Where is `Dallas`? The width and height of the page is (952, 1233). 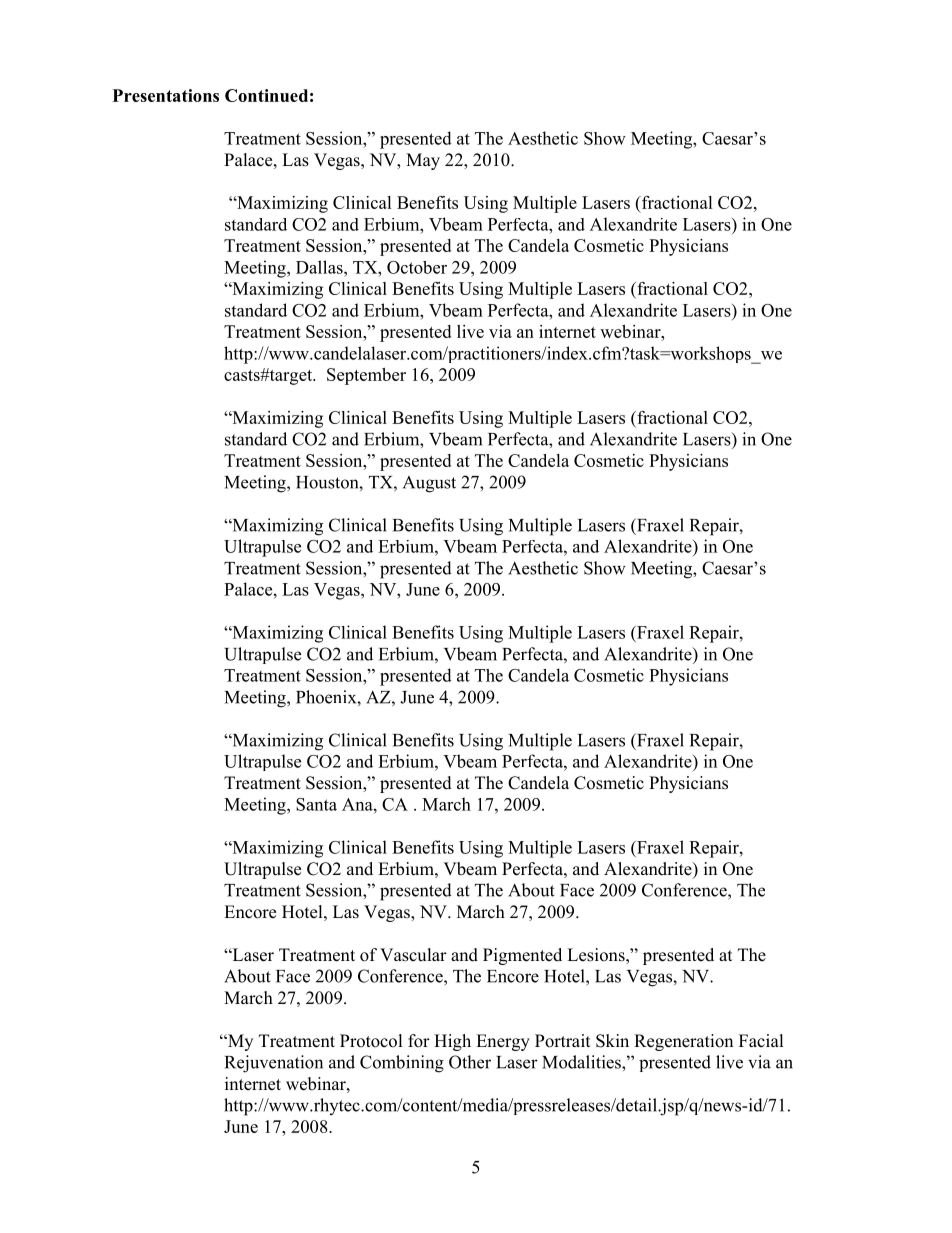
Dallas is located at coordinates (320, 267).
